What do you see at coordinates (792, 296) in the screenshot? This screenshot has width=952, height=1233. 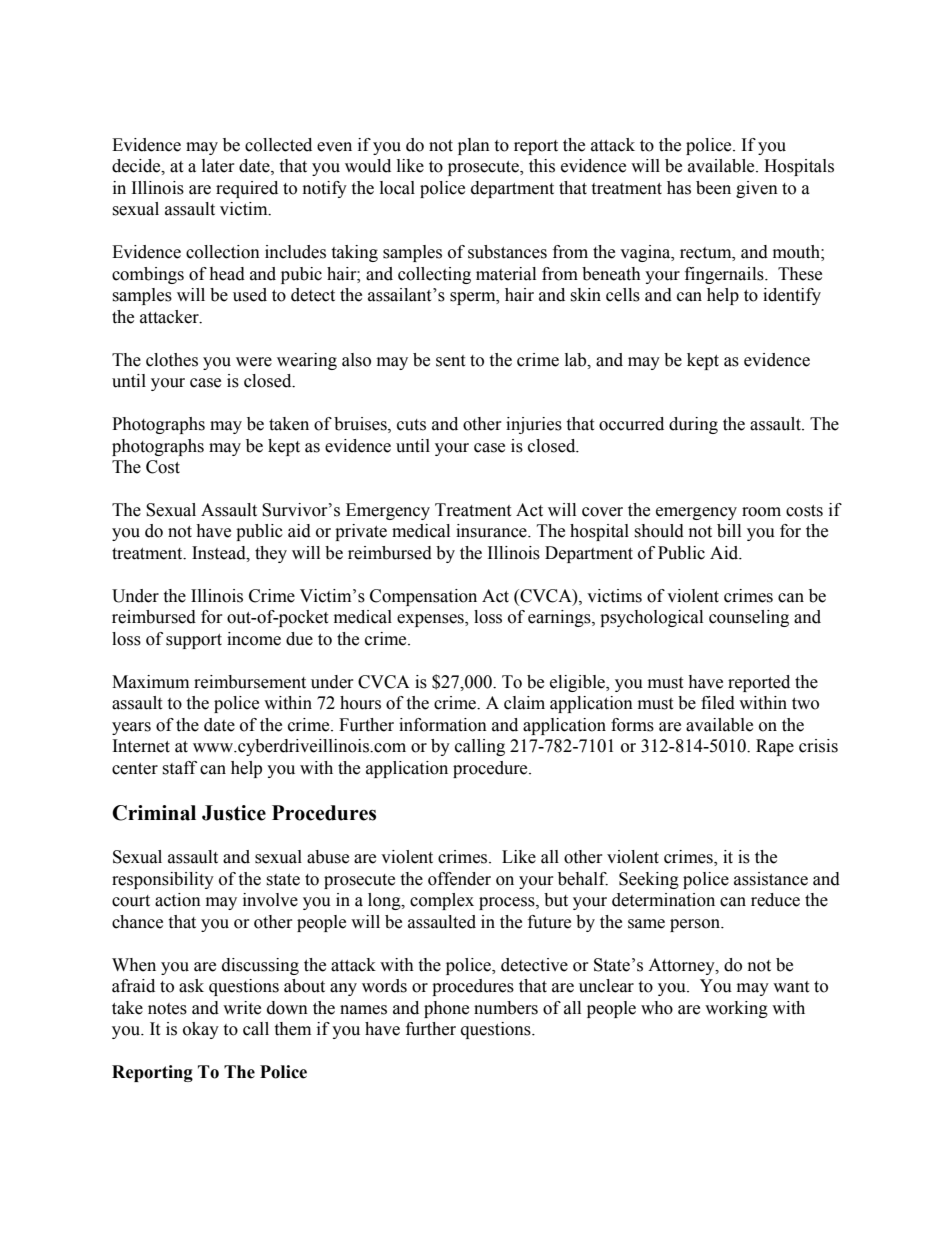 I see `identify` at bounding box center [792, 296].
